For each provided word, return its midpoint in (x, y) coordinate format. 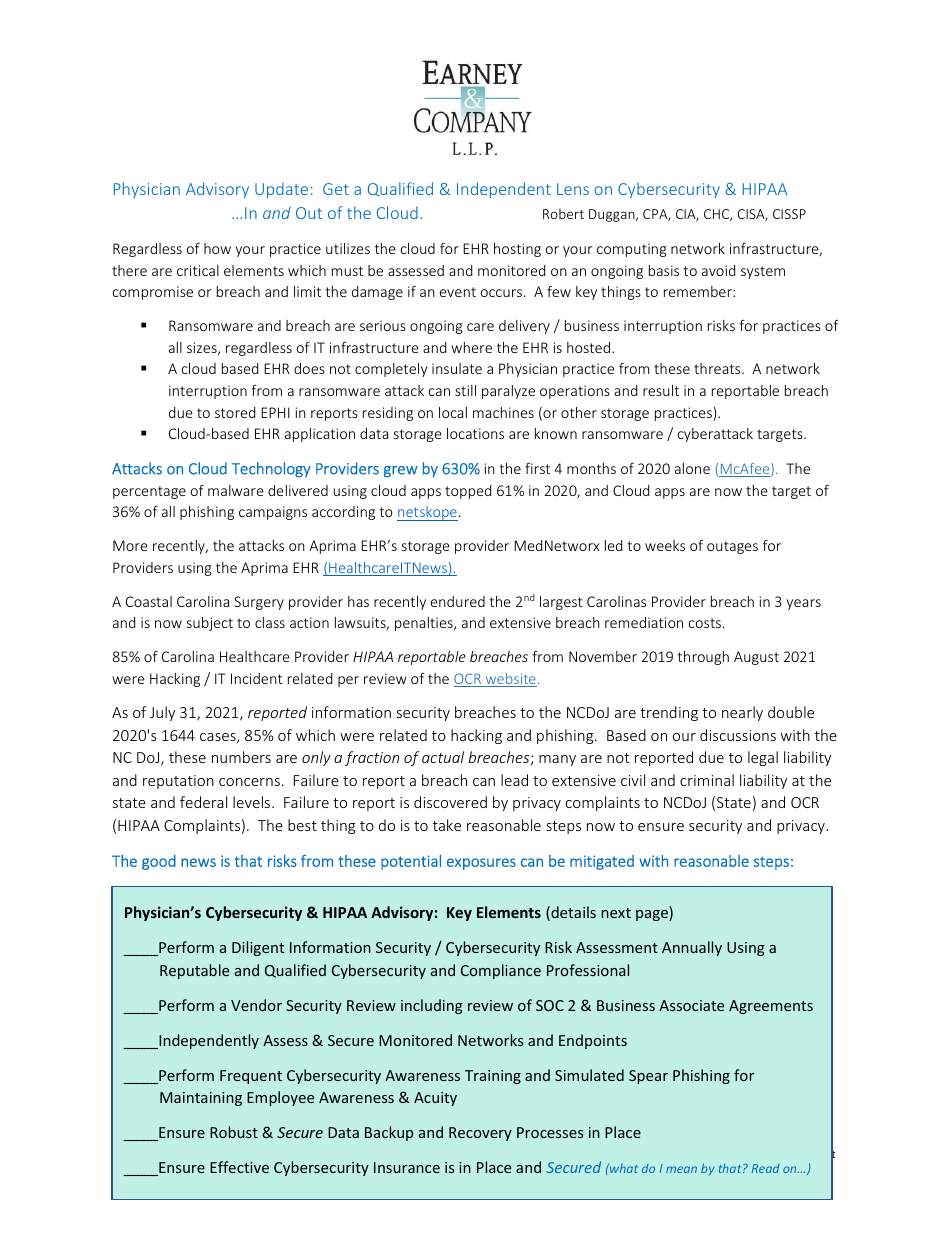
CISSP (789, 214)
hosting (517, 250)
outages (732, 547)
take (447, 825)
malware (236, 490)
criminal (707, 780)
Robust (234, 1132)
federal (203, 802)
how (217, 248)
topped (468, 492)
